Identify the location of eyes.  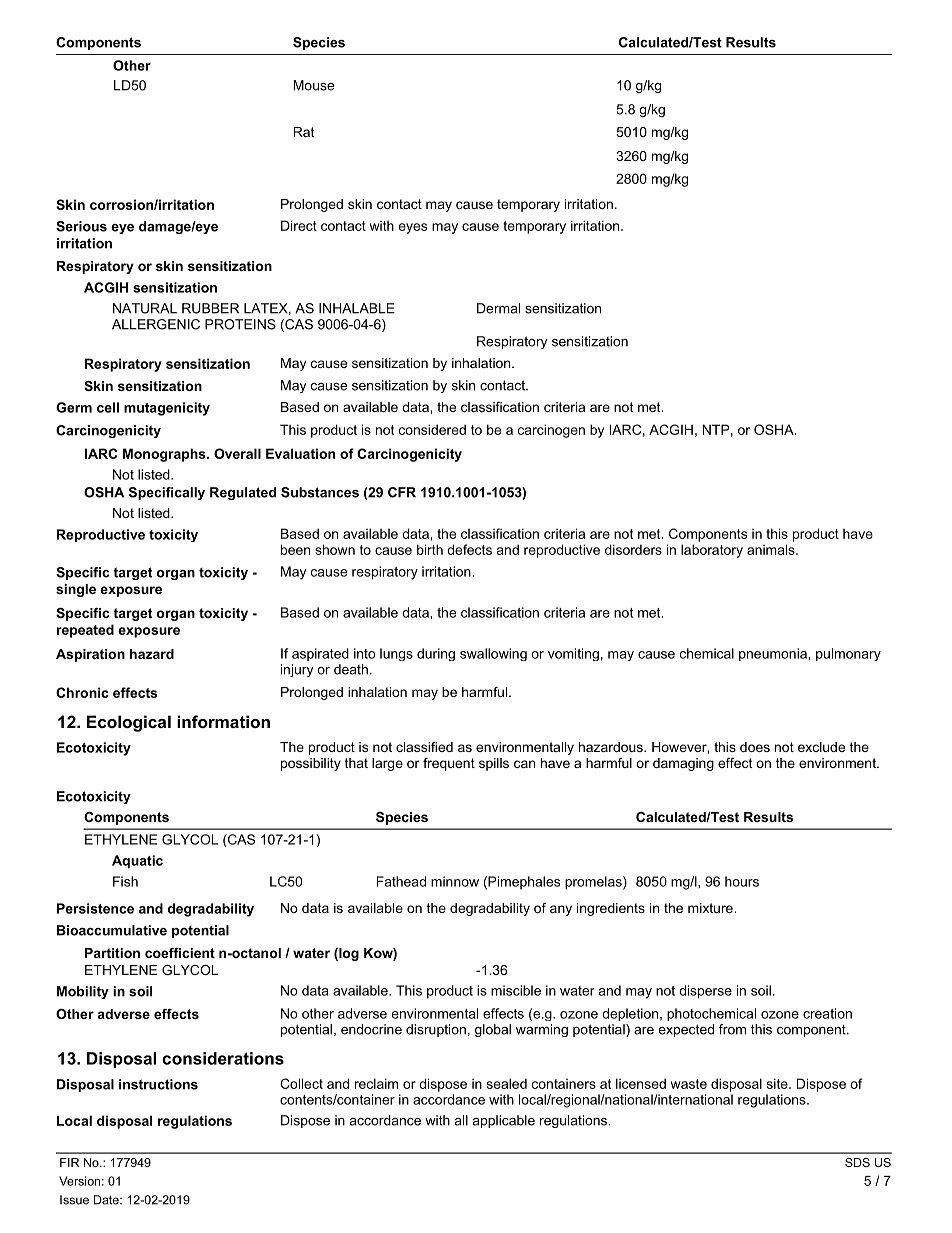
(413, 228).
